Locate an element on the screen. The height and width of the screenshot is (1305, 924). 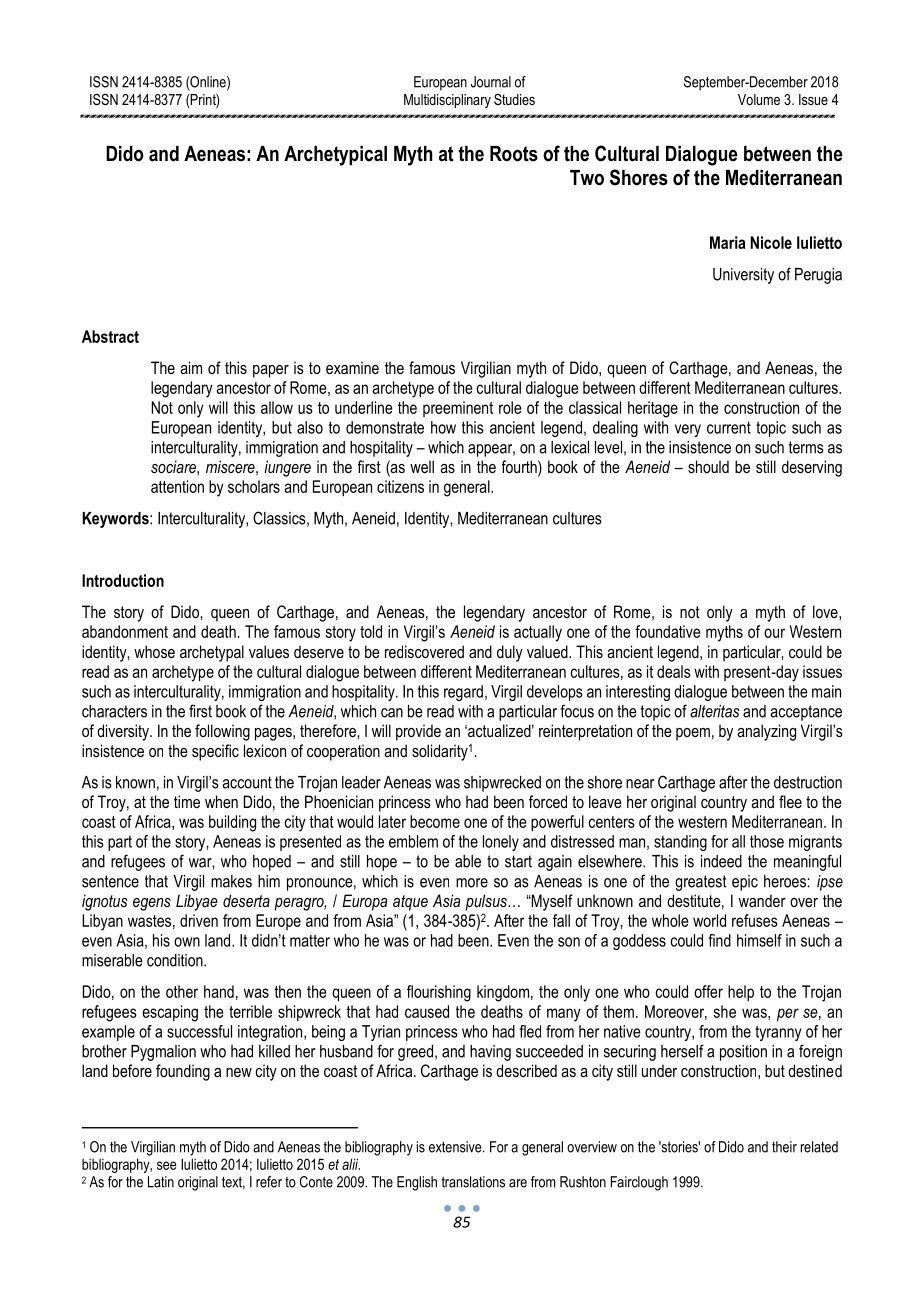
driven is located at coordinates (199, 920).
